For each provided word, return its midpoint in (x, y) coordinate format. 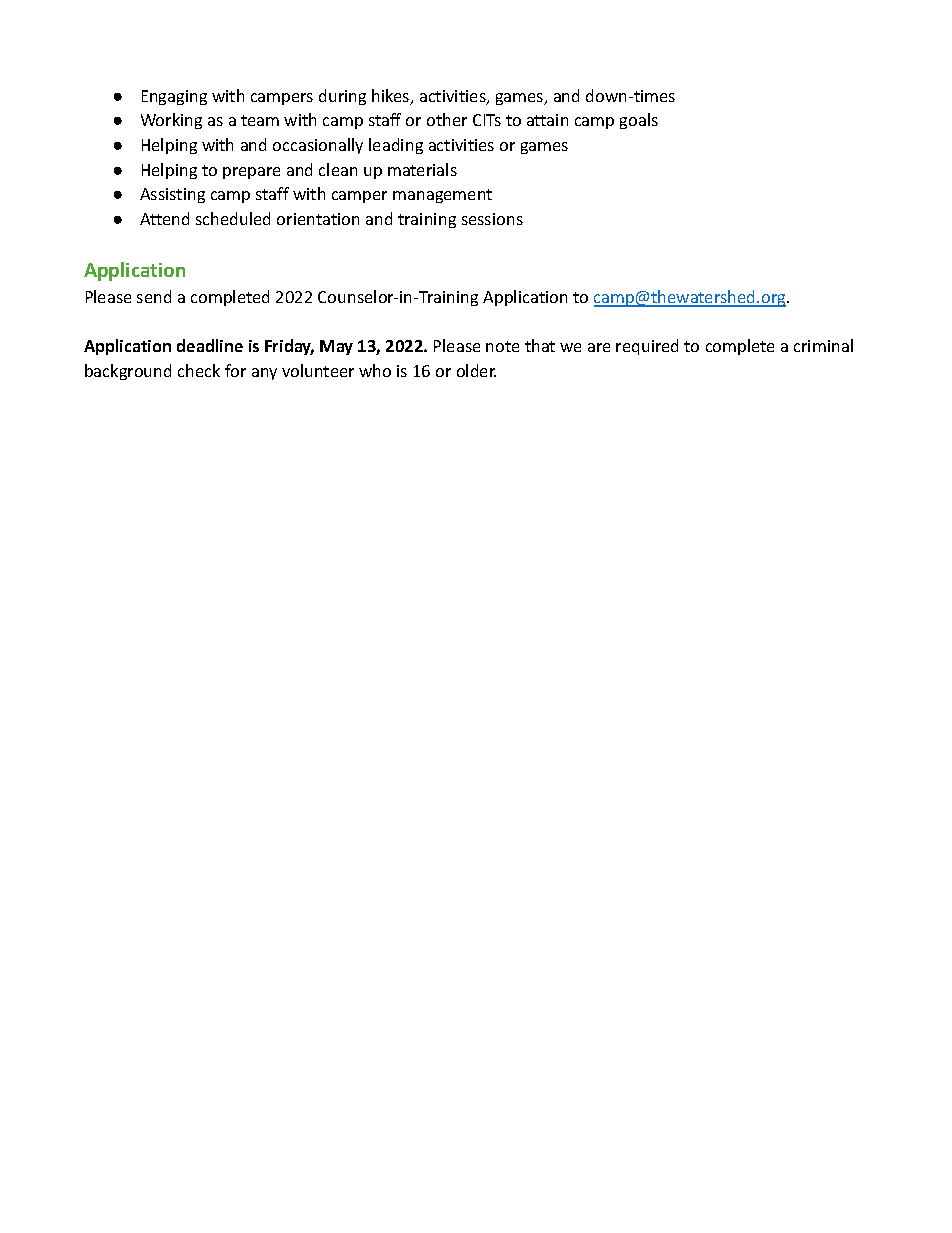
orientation (318, 219)
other (447, 119)
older (476, 370)
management (442, 196)
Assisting (172, 195)
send (154, 296)
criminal (823, 345)
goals (639, 121)
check (199, 370)
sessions (492, 219)
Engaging (174, 97)
